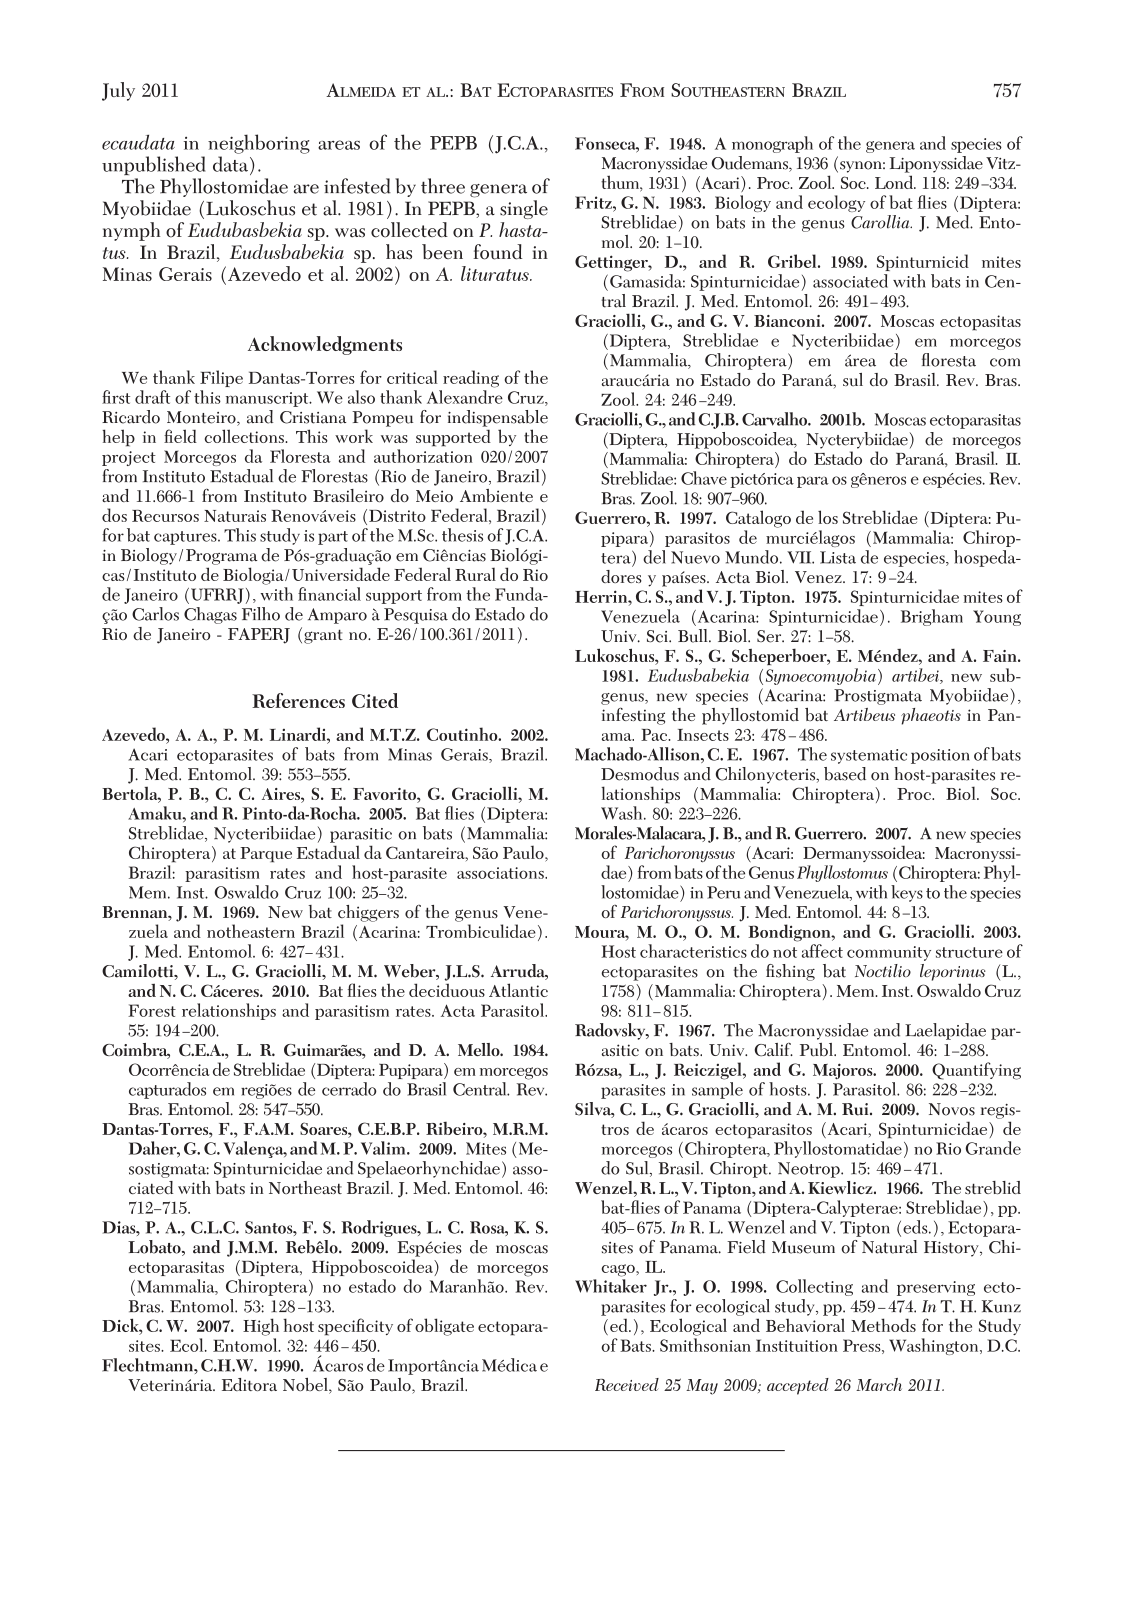 This document has width=1123, height=1616. I want to click on Chagas, so click(210, 615).
